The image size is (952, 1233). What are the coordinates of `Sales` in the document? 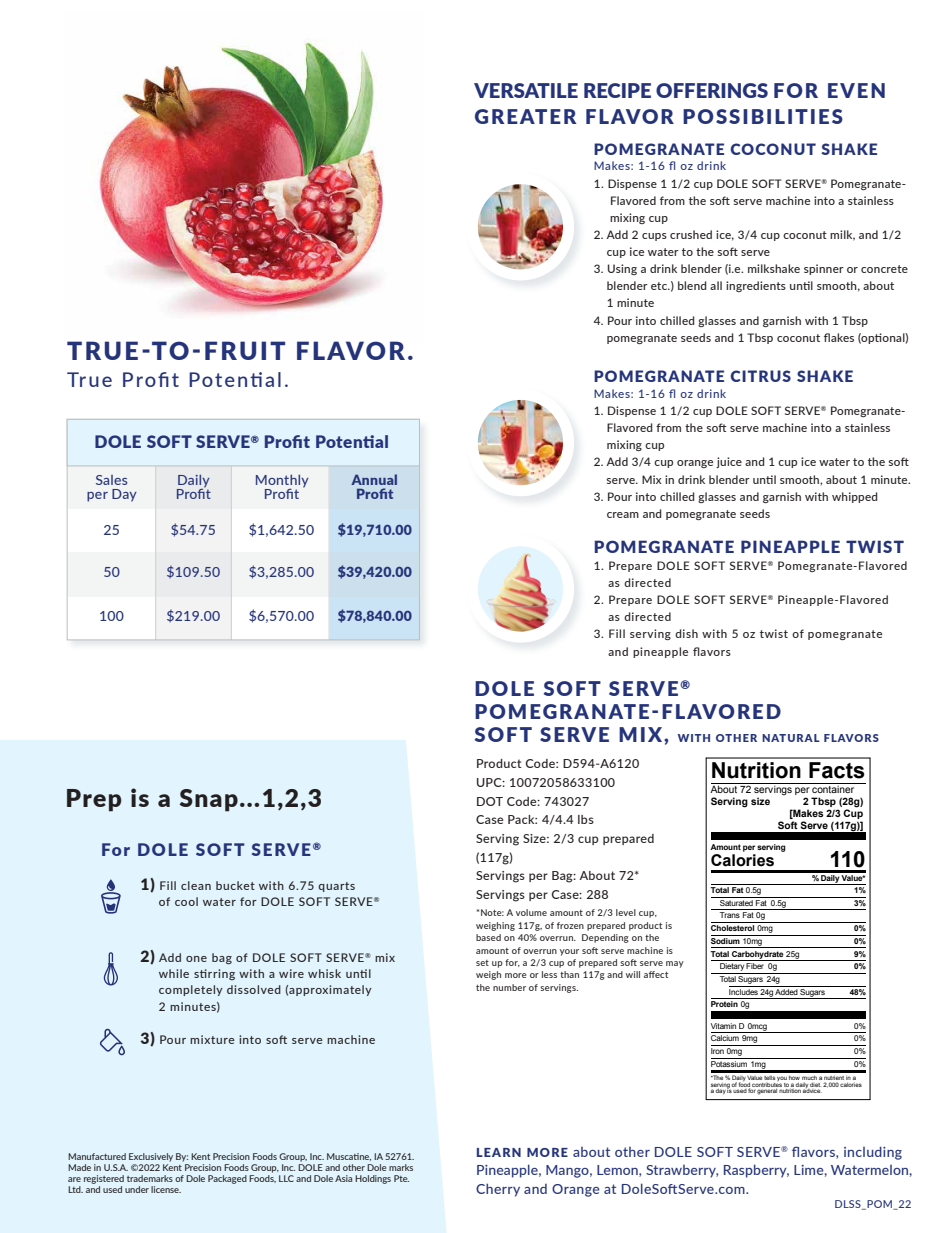 It's located at (111, 480).
